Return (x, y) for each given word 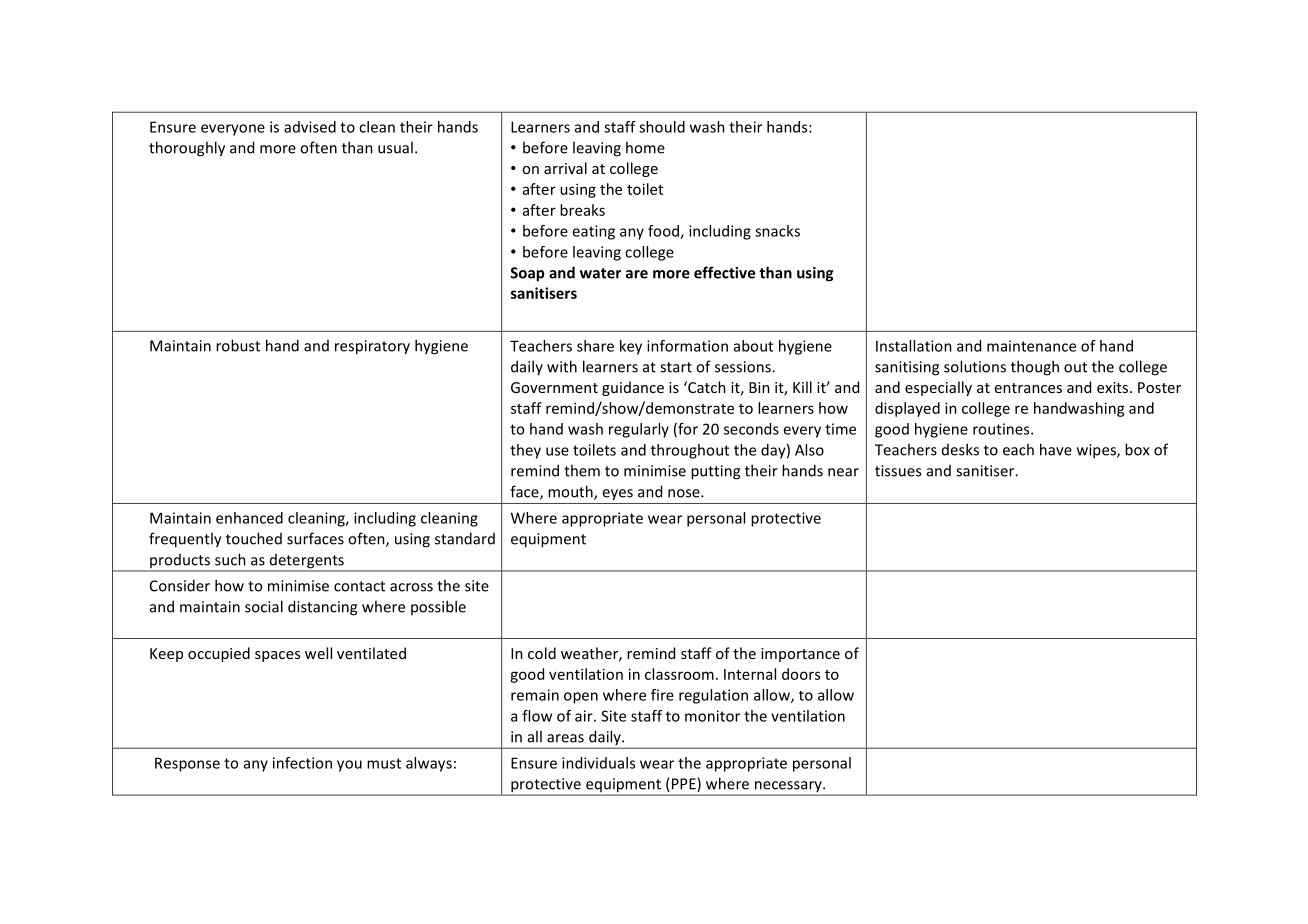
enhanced (249, 518)
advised (310, 127)
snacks (777, 231)
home (645, 147)
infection (302, 763)
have (1056, 449)
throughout (690, 451)
